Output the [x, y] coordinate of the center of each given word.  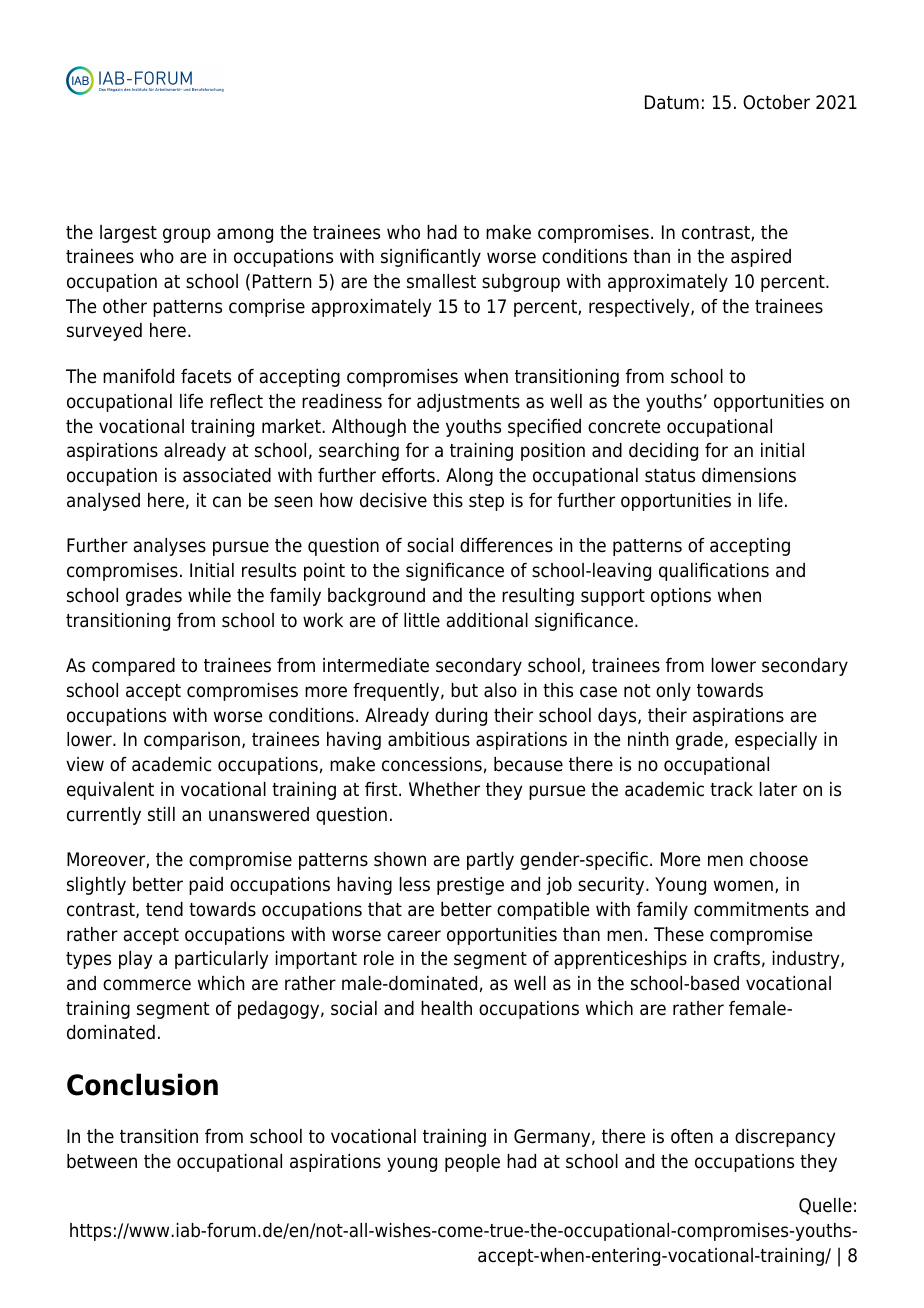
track [731, 789]
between [102, 1161]
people [472, 1163]
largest [128, 234]
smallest [441, 281]
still [161, 814]
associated [227, 475]
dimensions [749, 475]
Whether [444, 789]
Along [469, 477]
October [776, 102]
